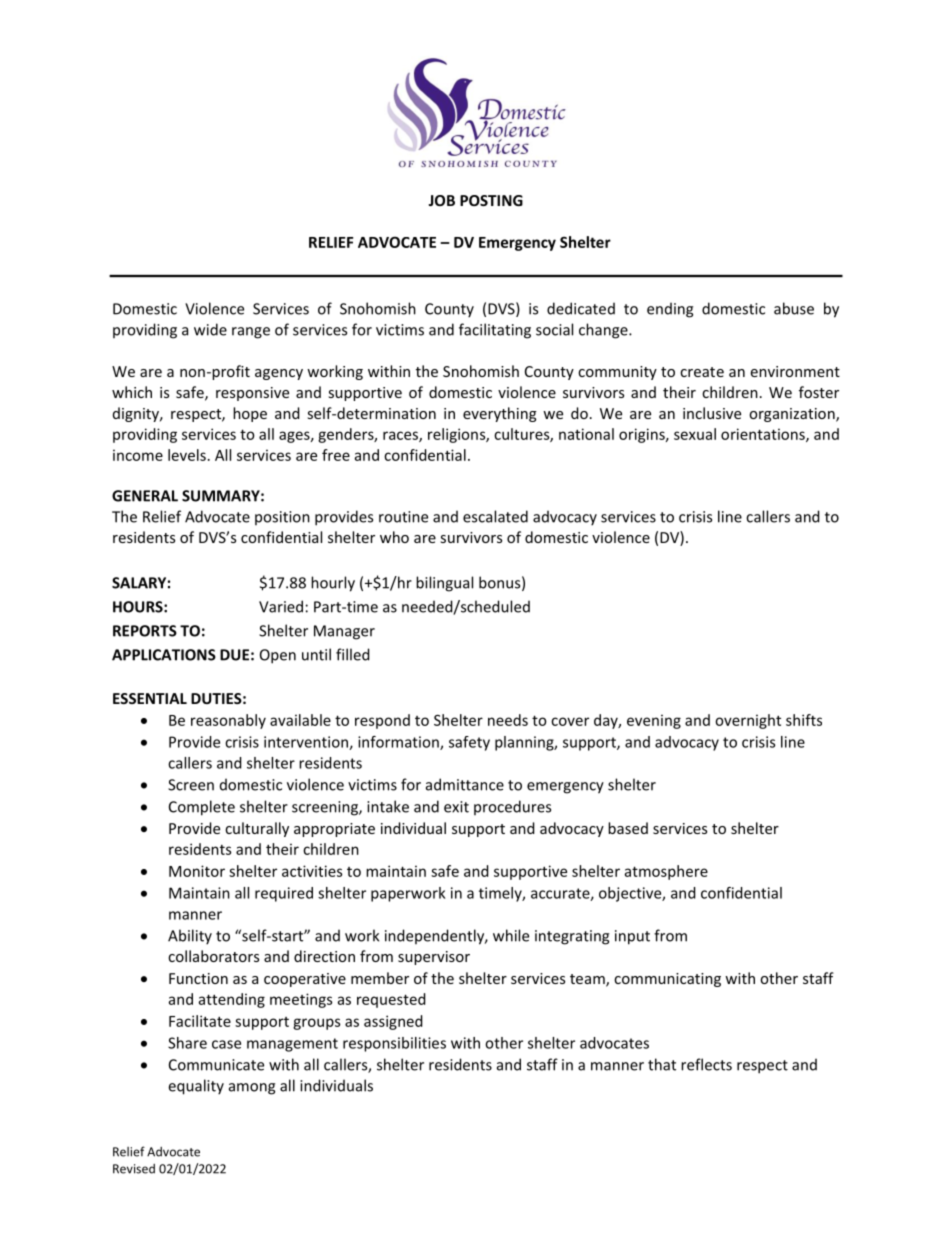 The height and width of the screenshot is (1233, 952). I want to click on POSTING, so click(491, 200).
